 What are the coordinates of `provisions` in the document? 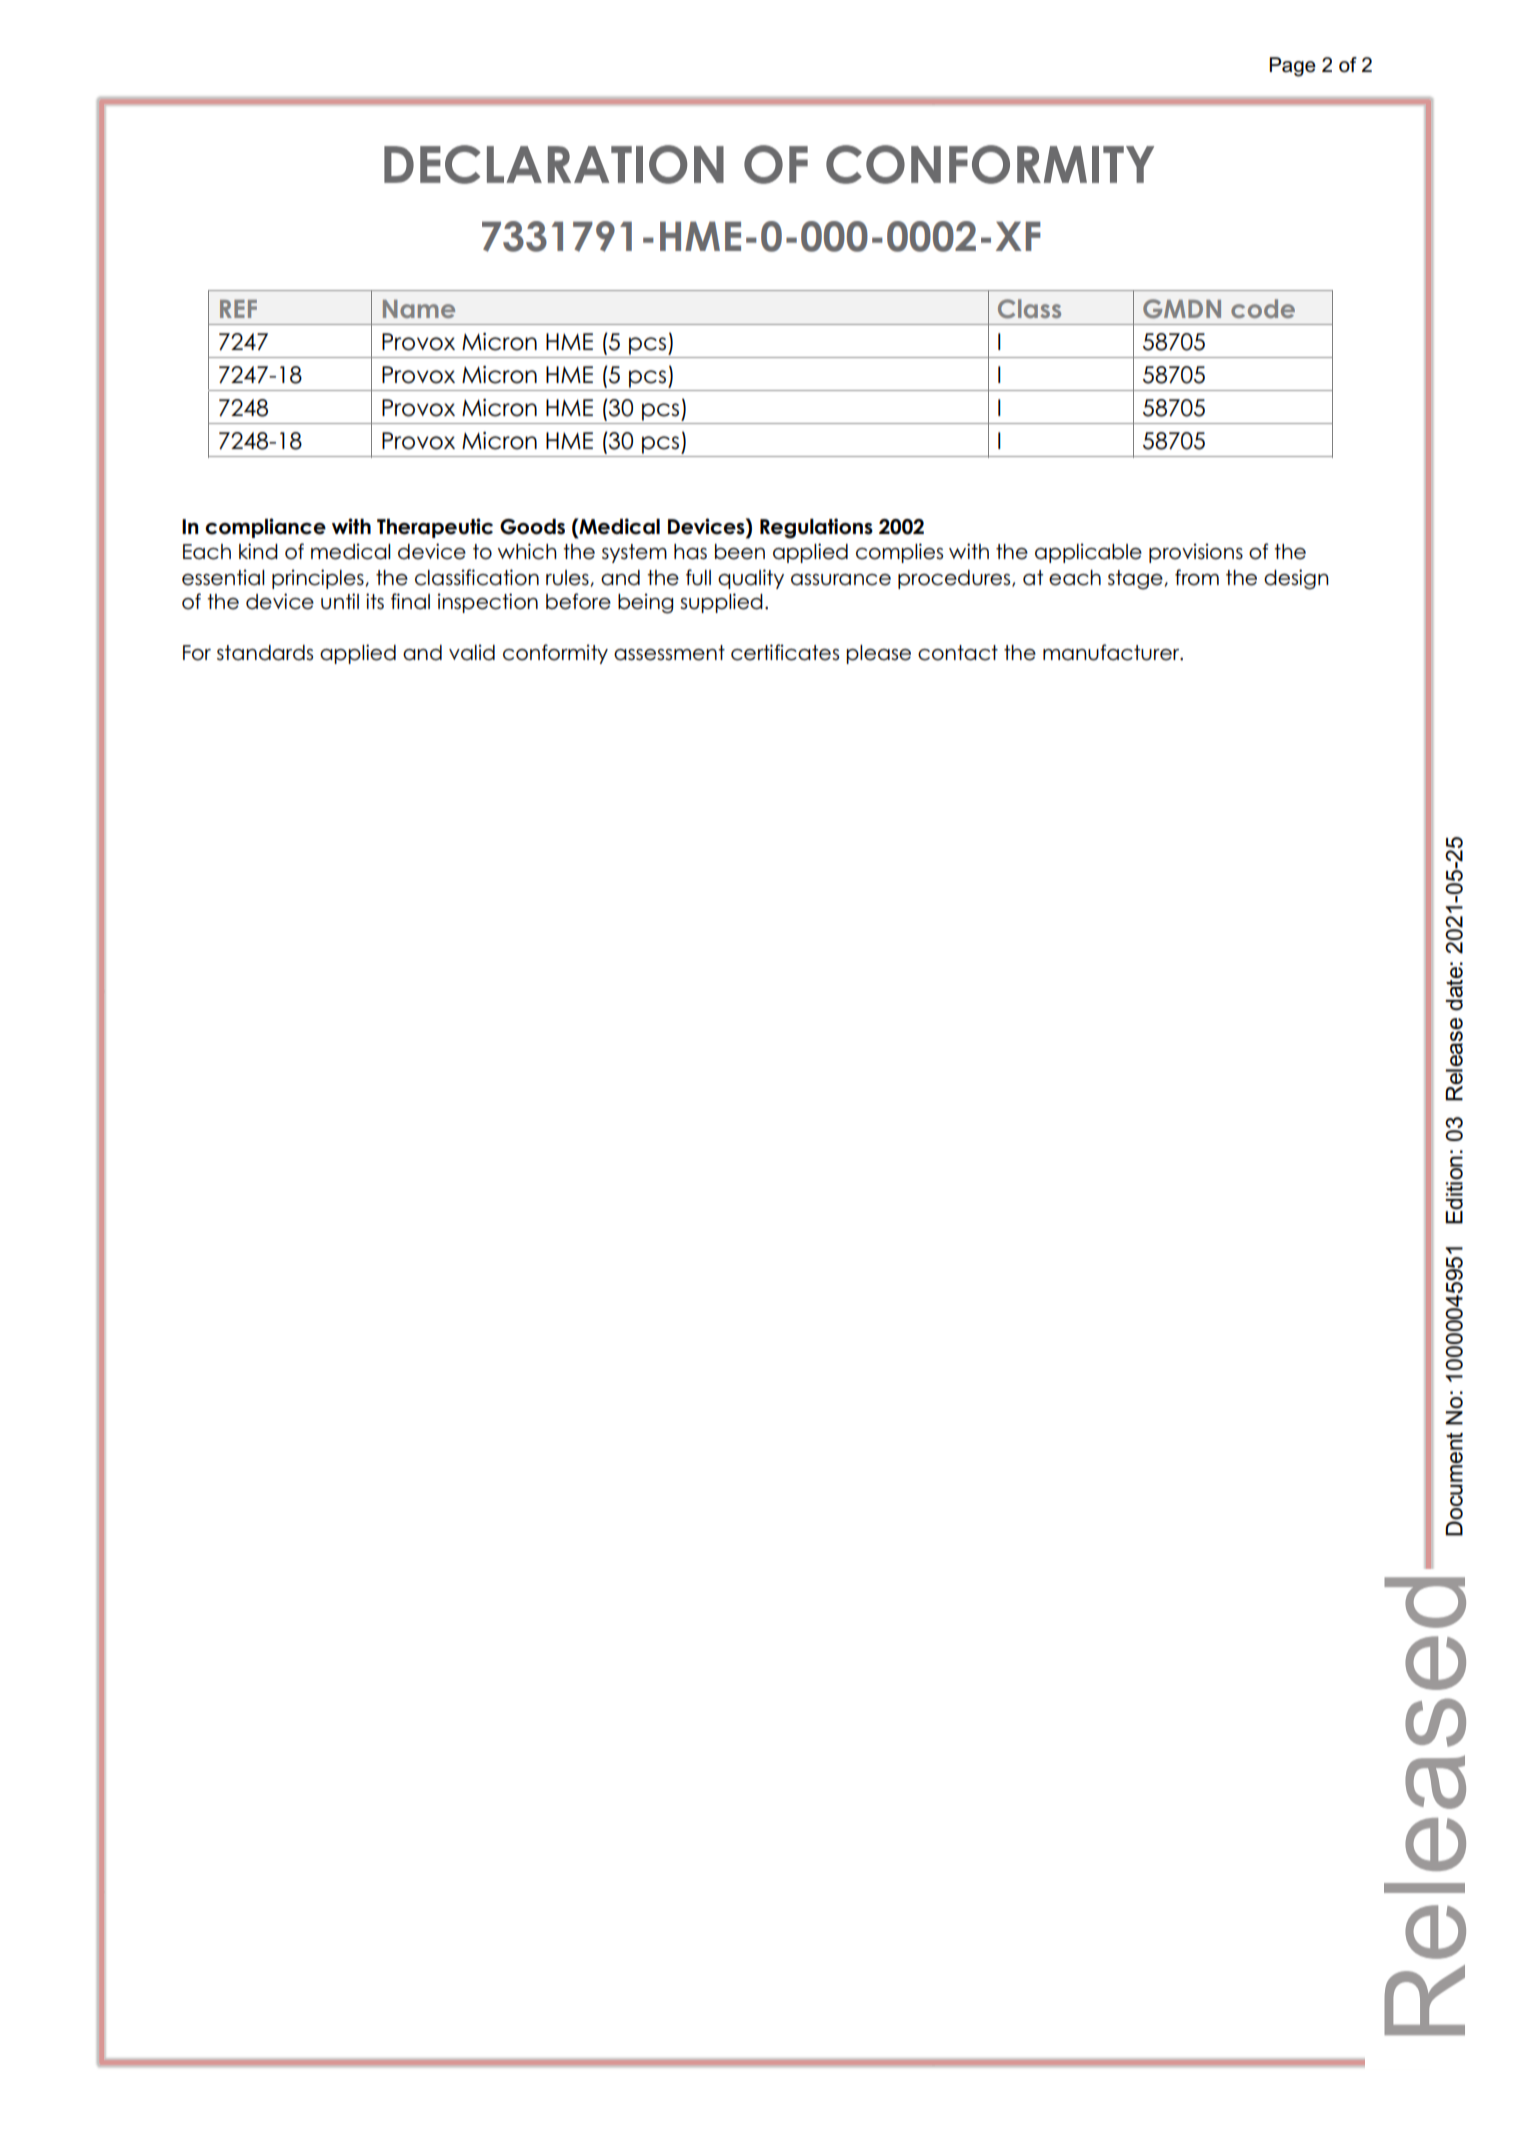 It's located at (1196, 553).
